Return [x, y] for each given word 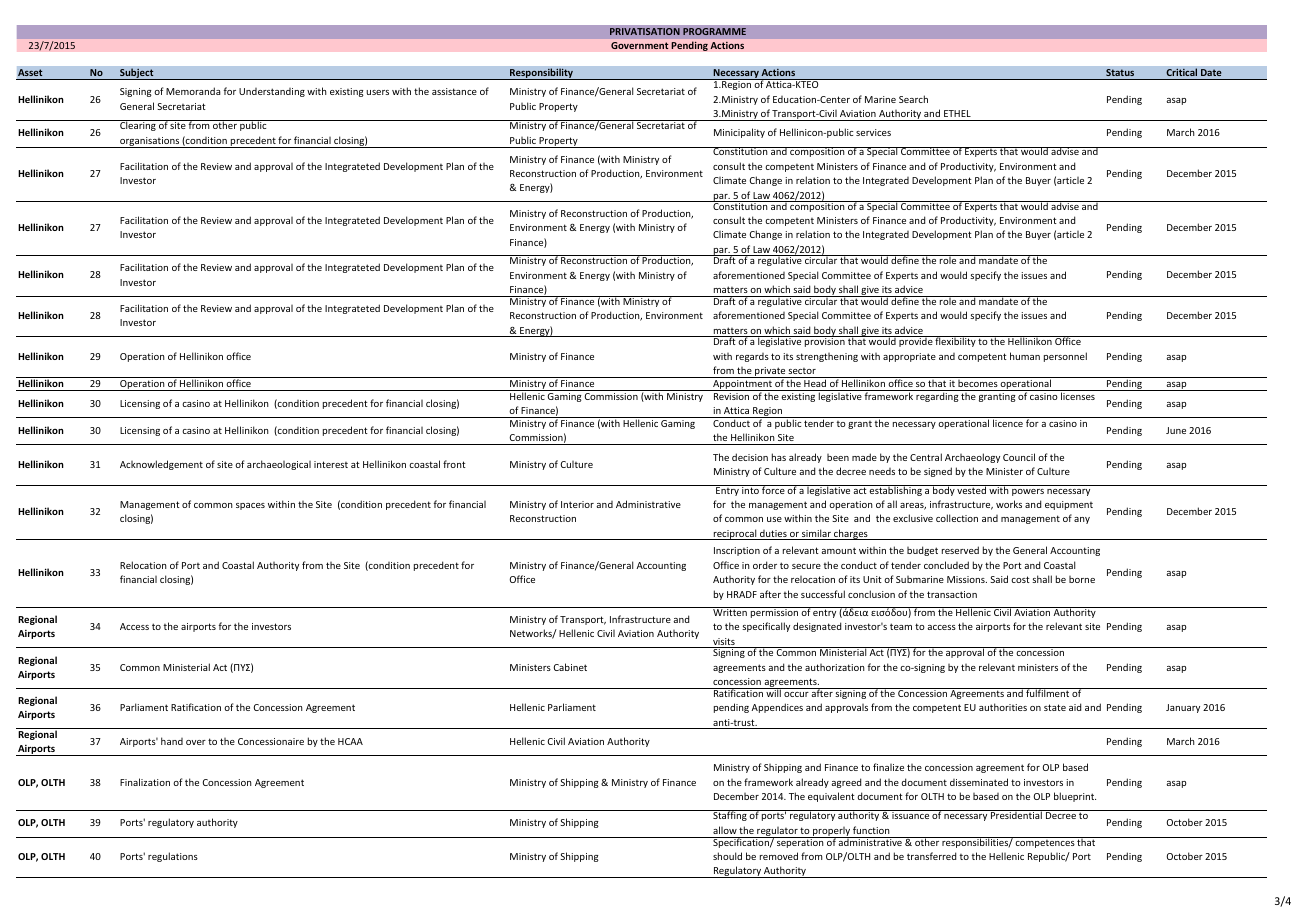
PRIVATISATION [645, 31]
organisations [150, 142]
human [1025, 356]
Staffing [730, 815]
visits [724, 643]
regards [752, 357]
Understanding [272, 92]
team [901, 626]
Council [1019, 457]
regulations [173, 857]
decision [750, 457]
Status [1120, 72]
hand [172, 741]
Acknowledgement [161, 465]
